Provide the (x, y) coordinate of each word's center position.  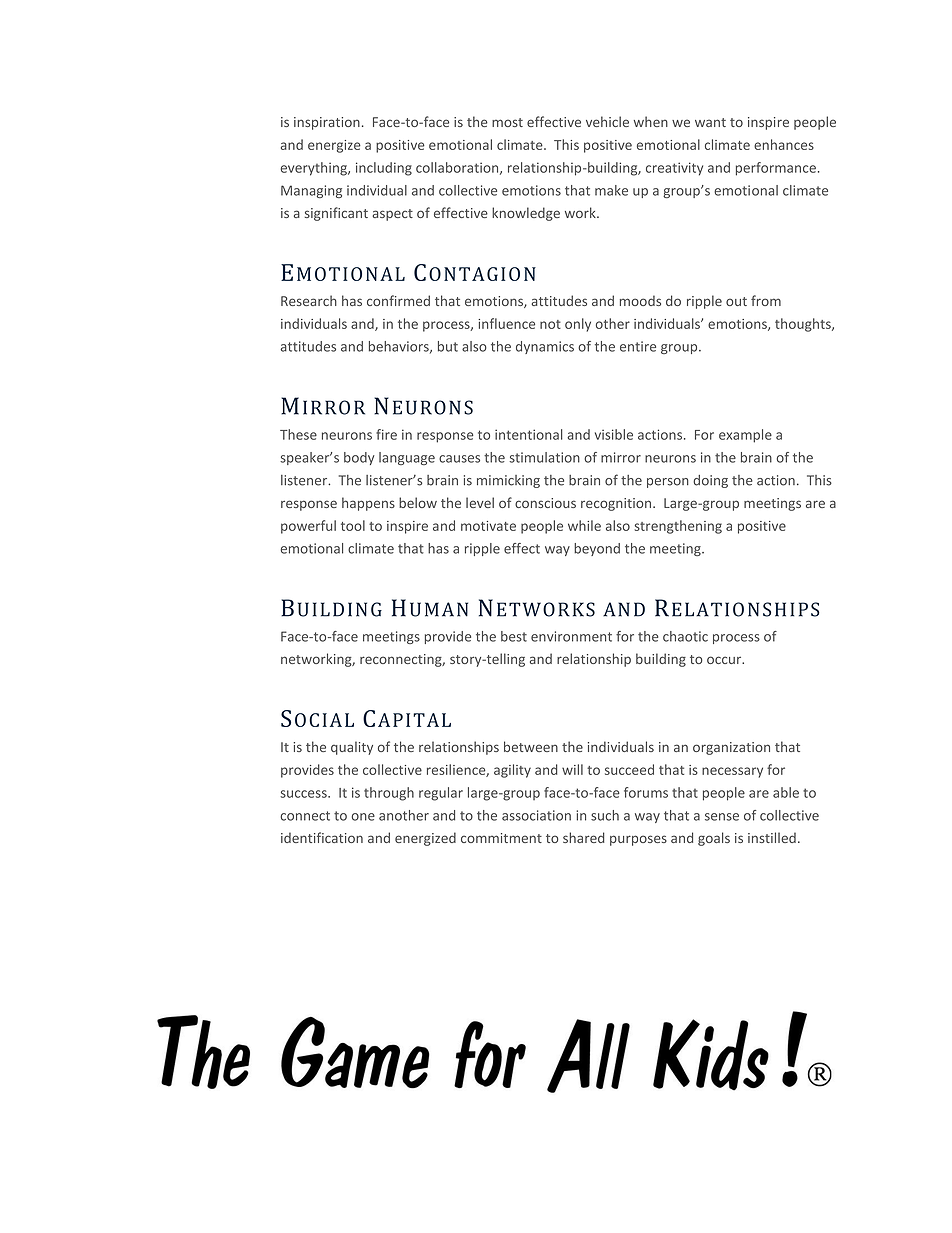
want (710, 122)
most (507, 122)
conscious (545, 503)
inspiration (327, 123)
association (536, 815)
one (363, 817)
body (359, 458)
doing (710, 481)
